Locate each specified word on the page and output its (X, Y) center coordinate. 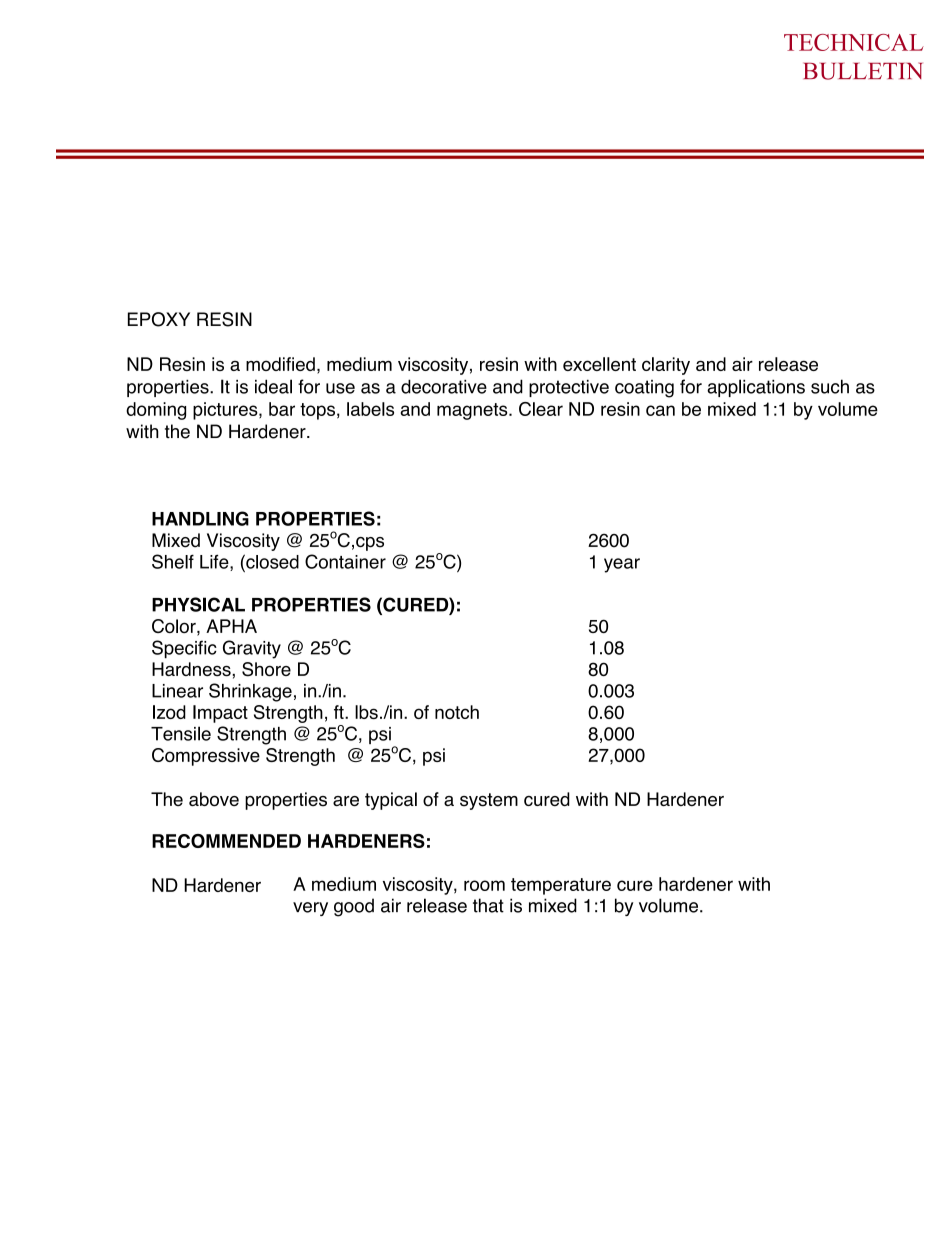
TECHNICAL (854, 42)
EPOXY (159, 319)
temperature (561, 886)
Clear (541, 409)
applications (756, 388)
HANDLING (200, 518)
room (484, 885)
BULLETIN (863, 71)
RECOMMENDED (226, 841)
